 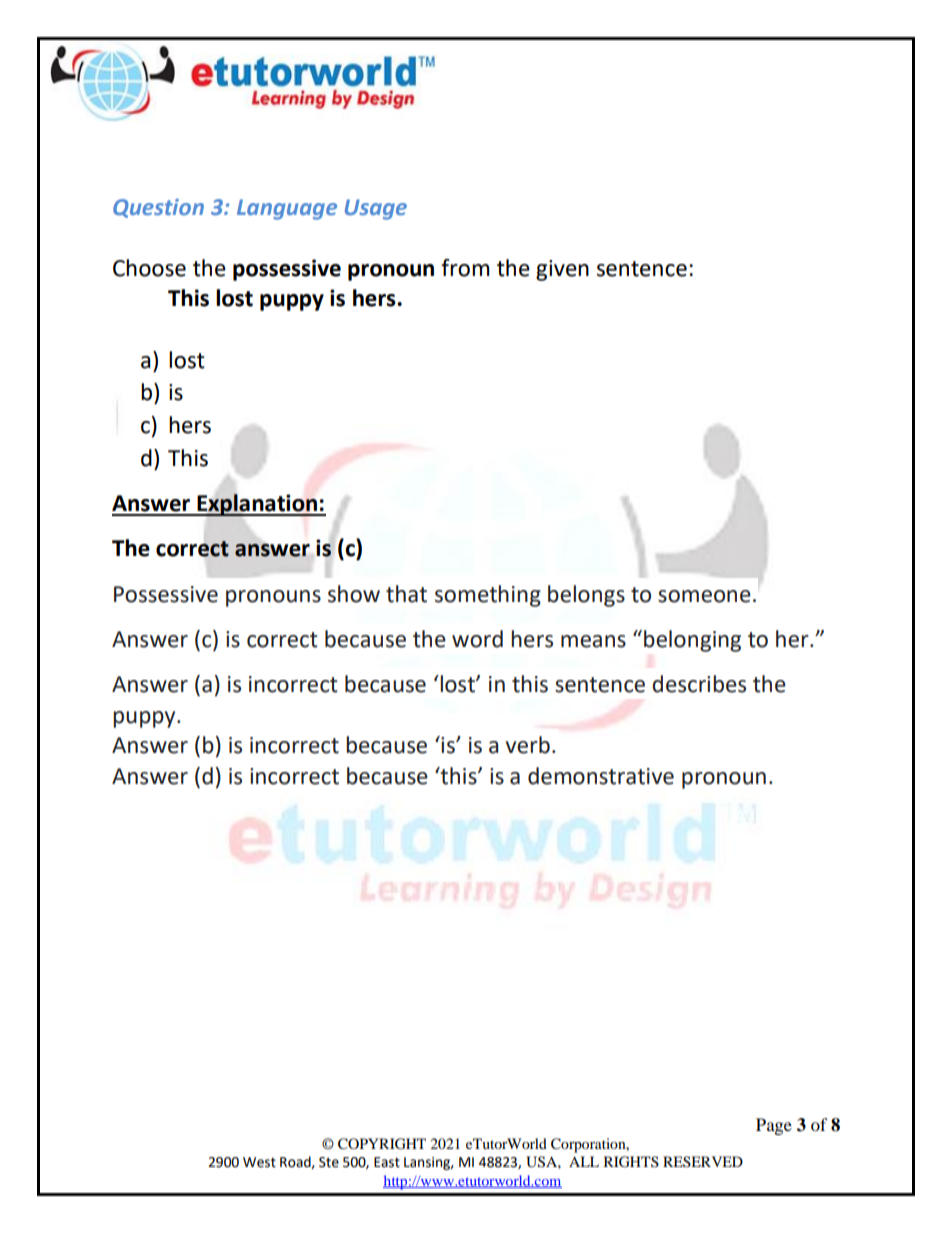 I want to click on something, so click(x=488, y=596).
